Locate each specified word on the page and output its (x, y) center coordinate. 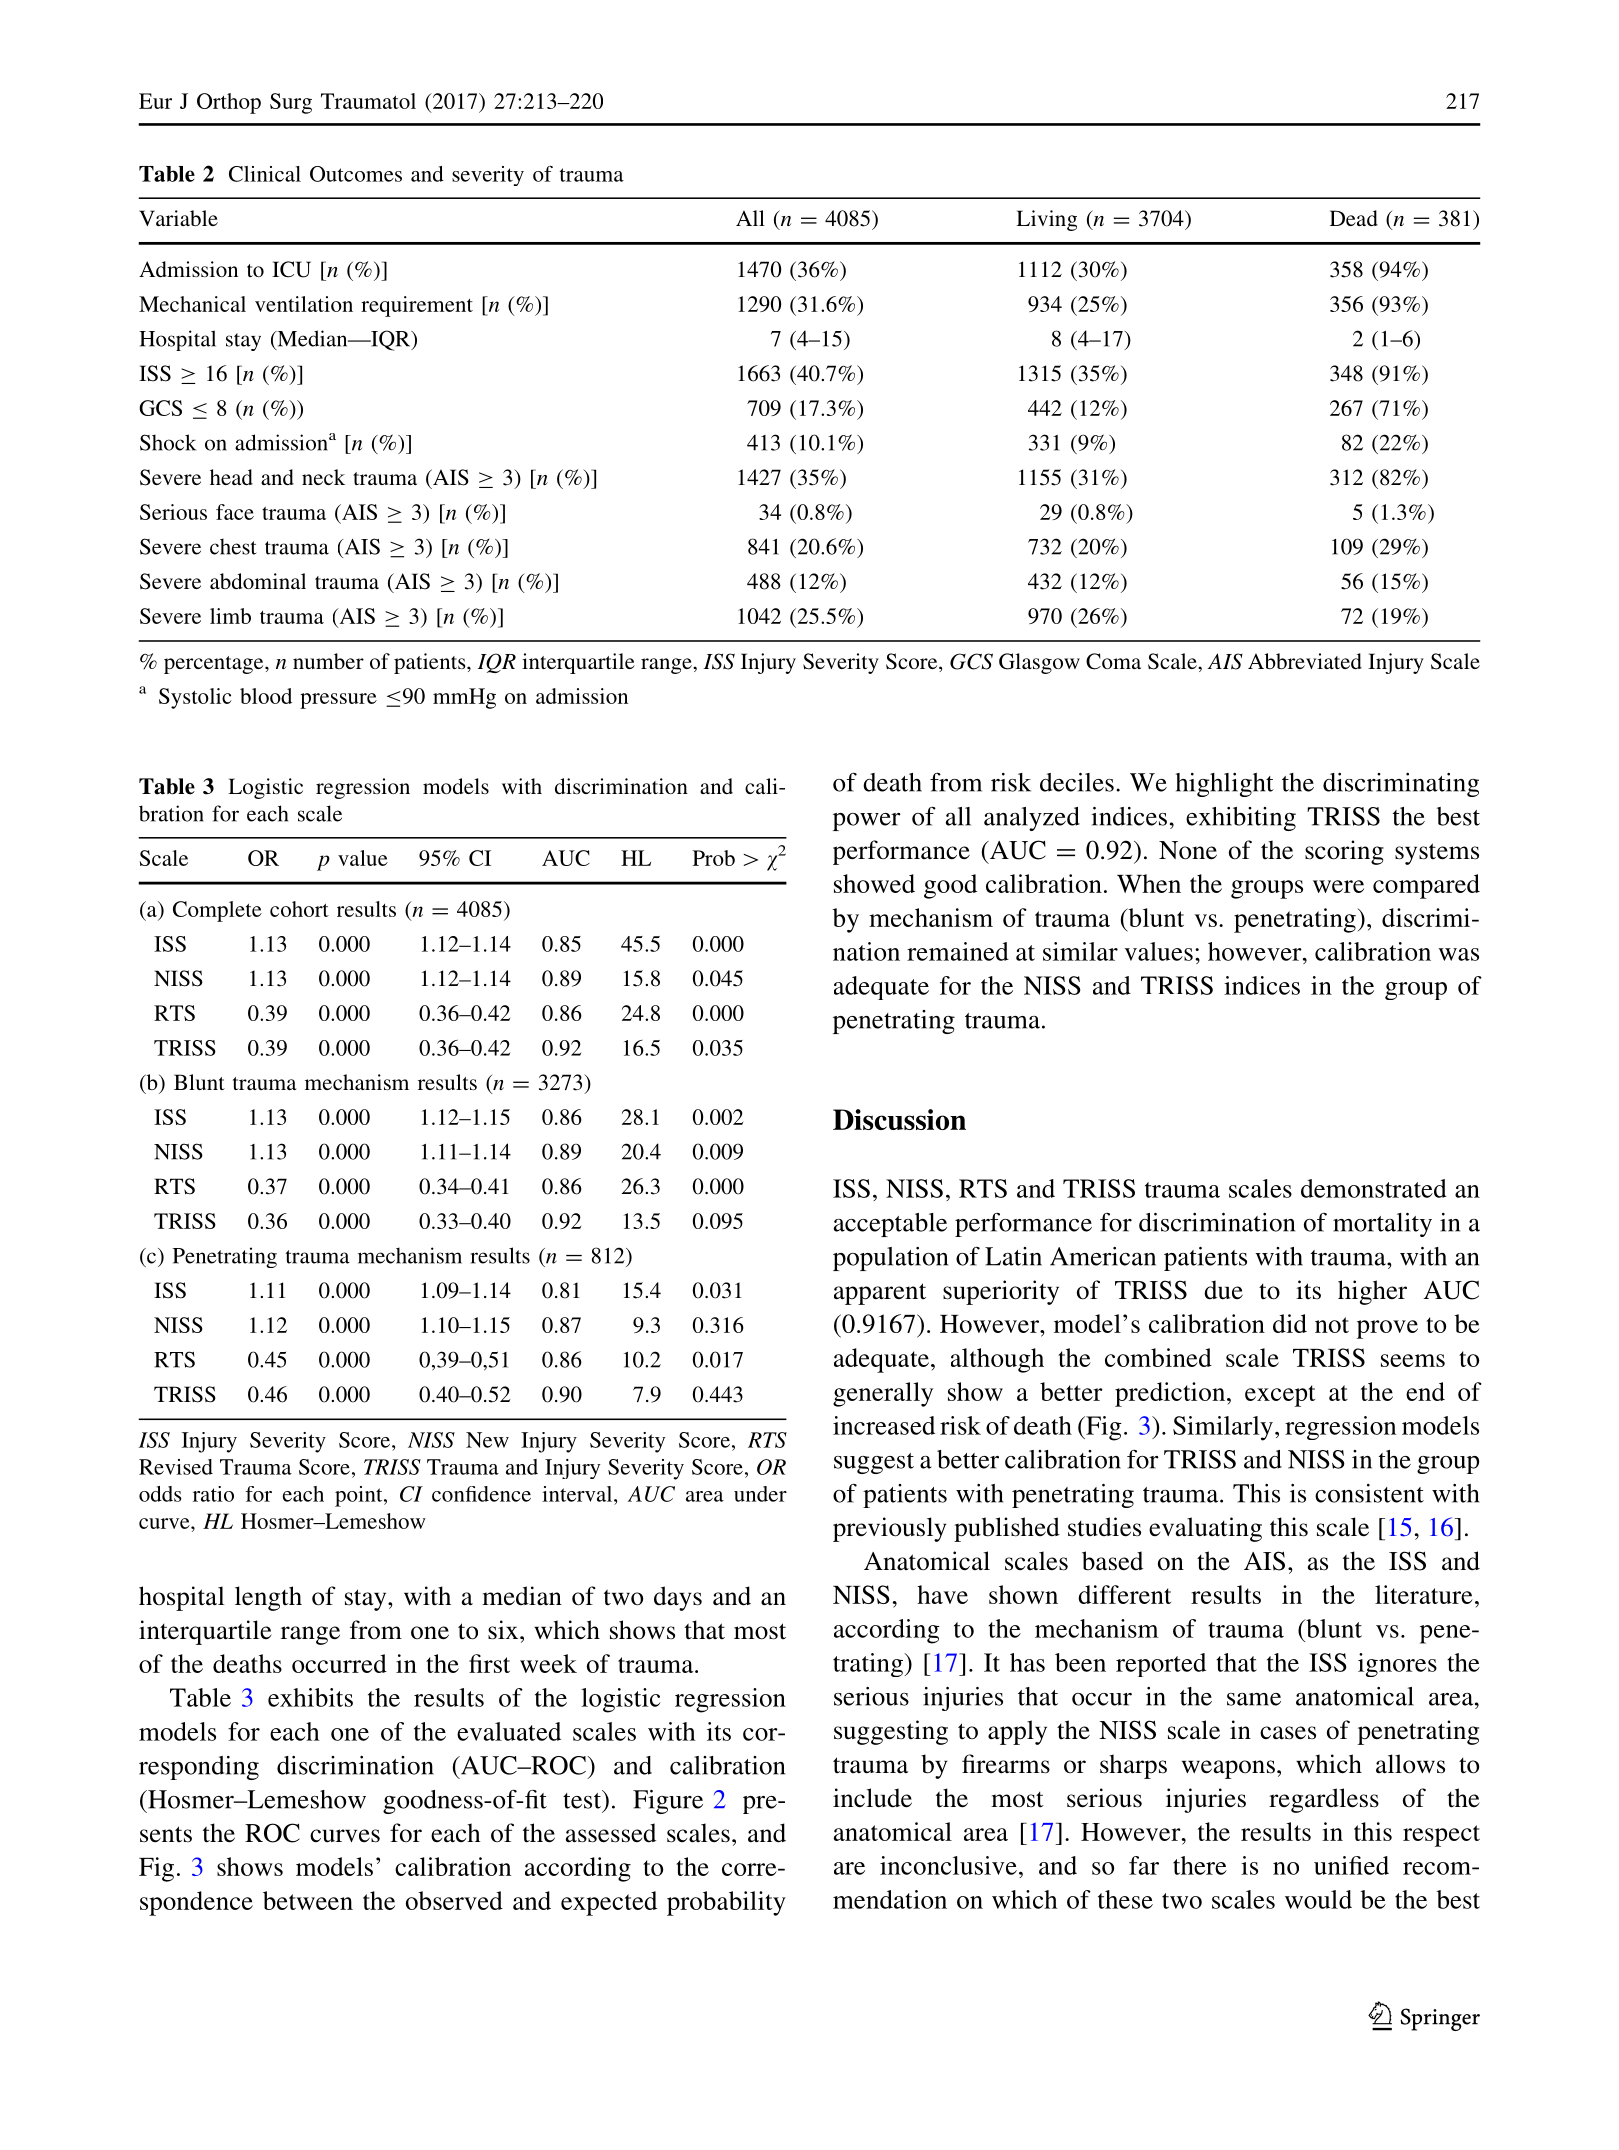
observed (454, 1900)
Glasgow (1039, 663)
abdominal (258, 581)
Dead (1354, 218)
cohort (299, 909)
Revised (176, 1467)
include (872, 1798)
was (1458, 954)
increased (884, 1425)
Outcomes (356, 174)
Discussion (899, 1119)
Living (1046, 220)
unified (1351, 1865)
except (1280, 1396)
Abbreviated (1305, 661)
